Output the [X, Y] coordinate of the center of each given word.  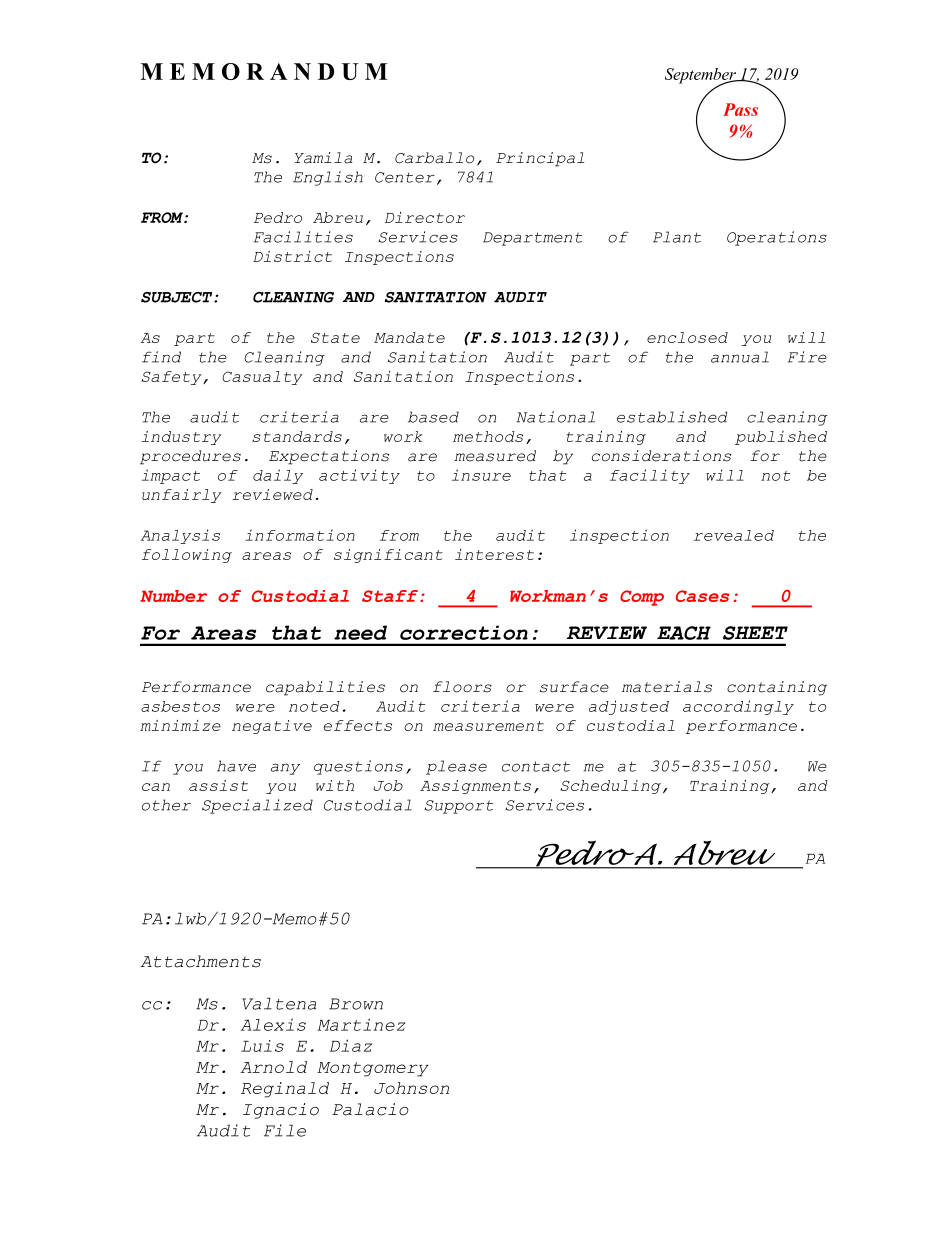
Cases [702, 596]
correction [464, 632]
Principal [540, 159]
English [328, 178]
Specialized [257, 806]
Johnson [411, 1088]
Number [173, 596]
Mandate [409, 337]
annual [740, 357]
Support [458, 807]
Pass [740, 109]
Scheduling [610, 787]
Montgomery [373, 1069]
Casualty [262, 378]
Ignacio [281, 1111]
